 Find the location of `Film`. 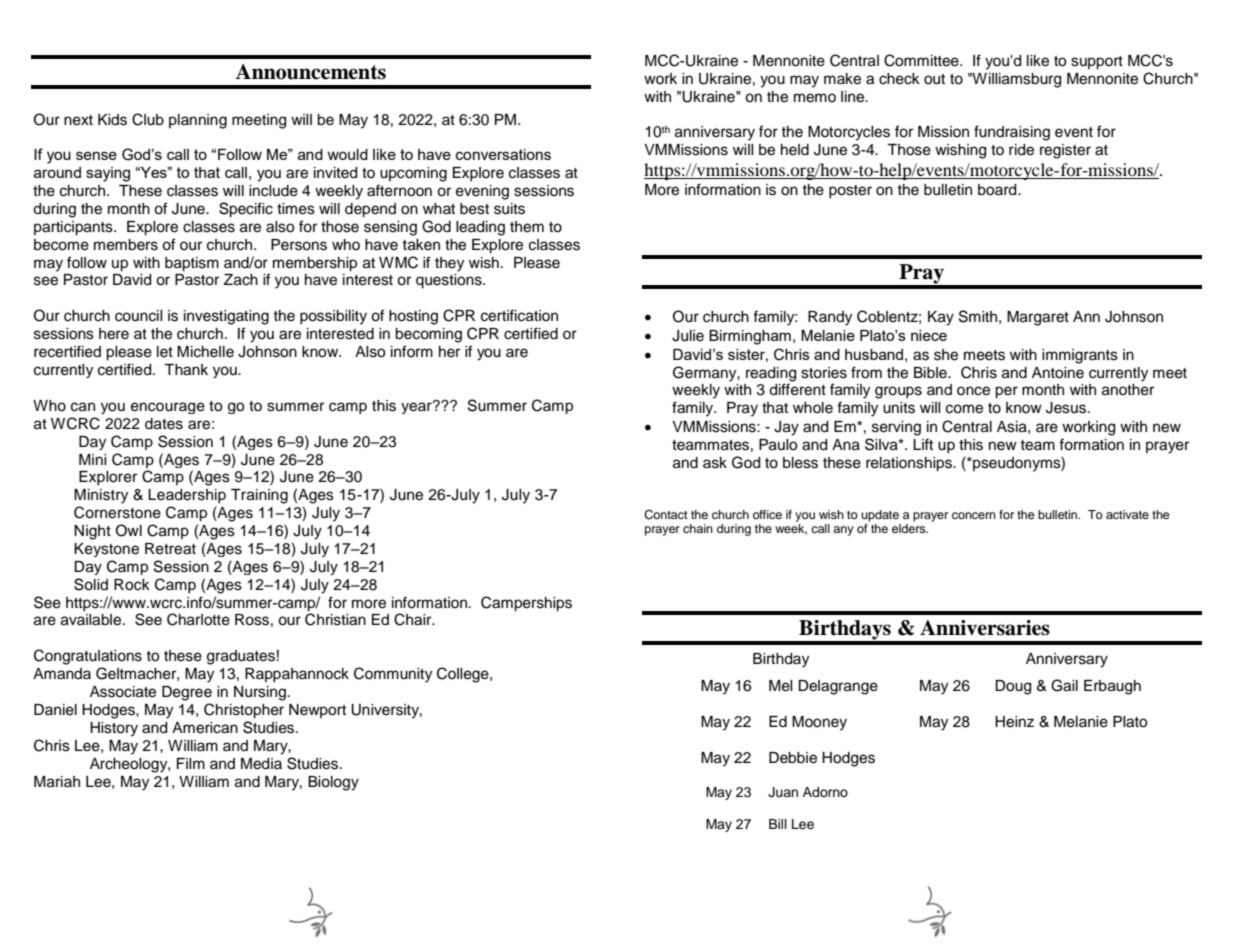

Film is located at coordinates (191, 763).
